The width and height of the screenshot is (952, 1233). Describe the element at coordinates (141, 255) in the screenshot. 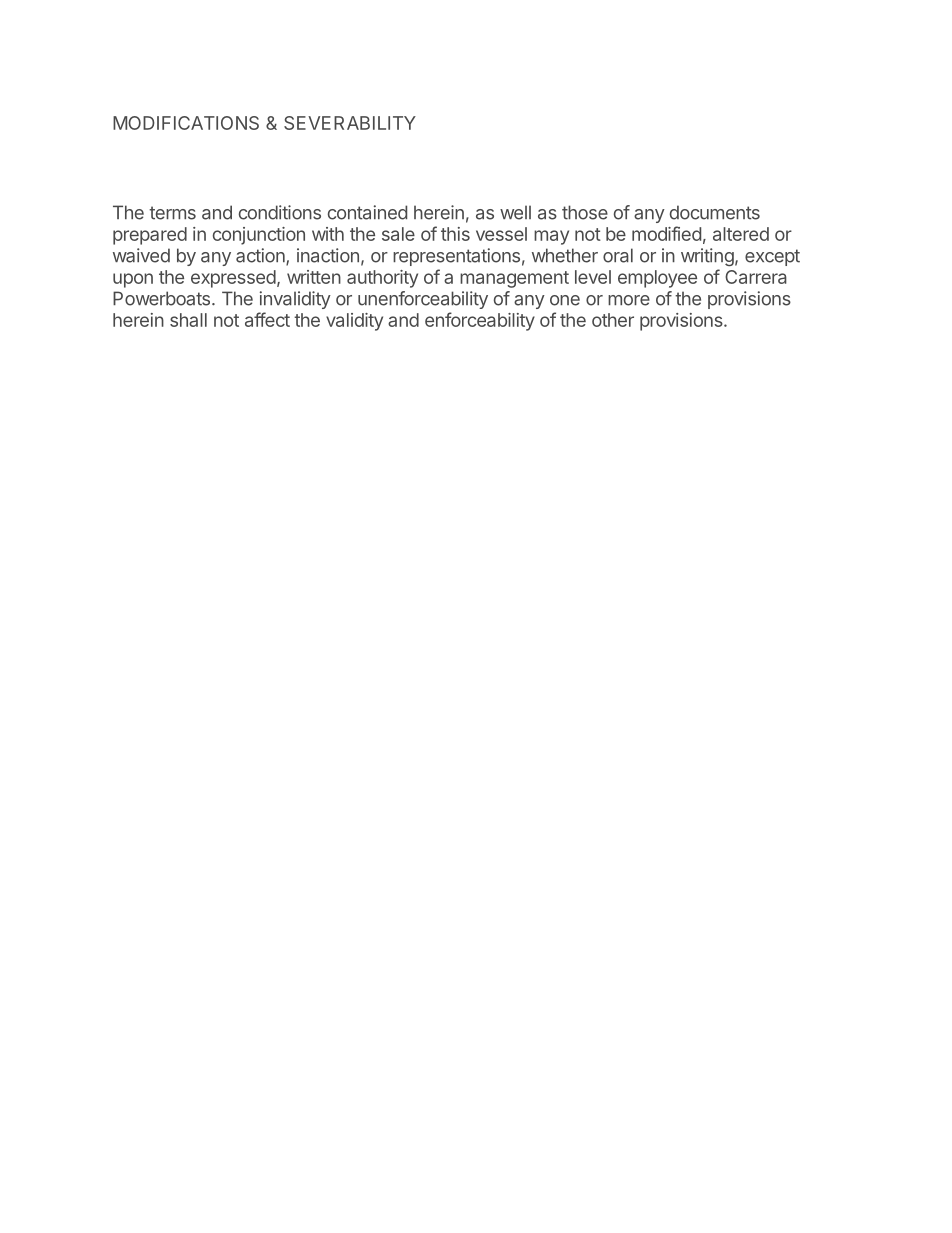

I see `waived` at that location.
